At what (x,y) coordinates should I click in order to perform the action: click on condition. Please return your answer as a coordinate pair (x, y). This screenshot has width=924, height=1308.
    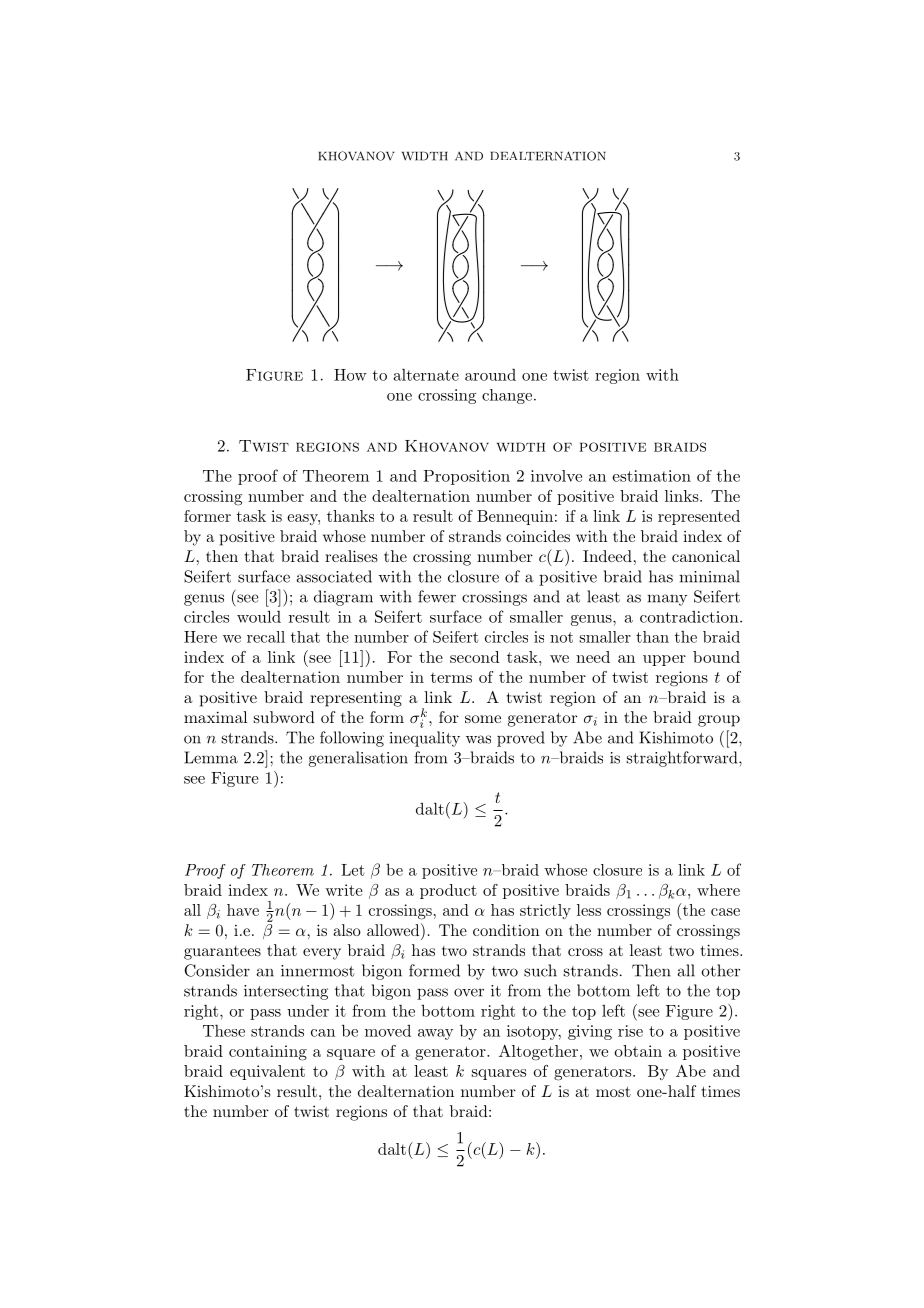
    Looking at the image, I should click on (506, 930).
